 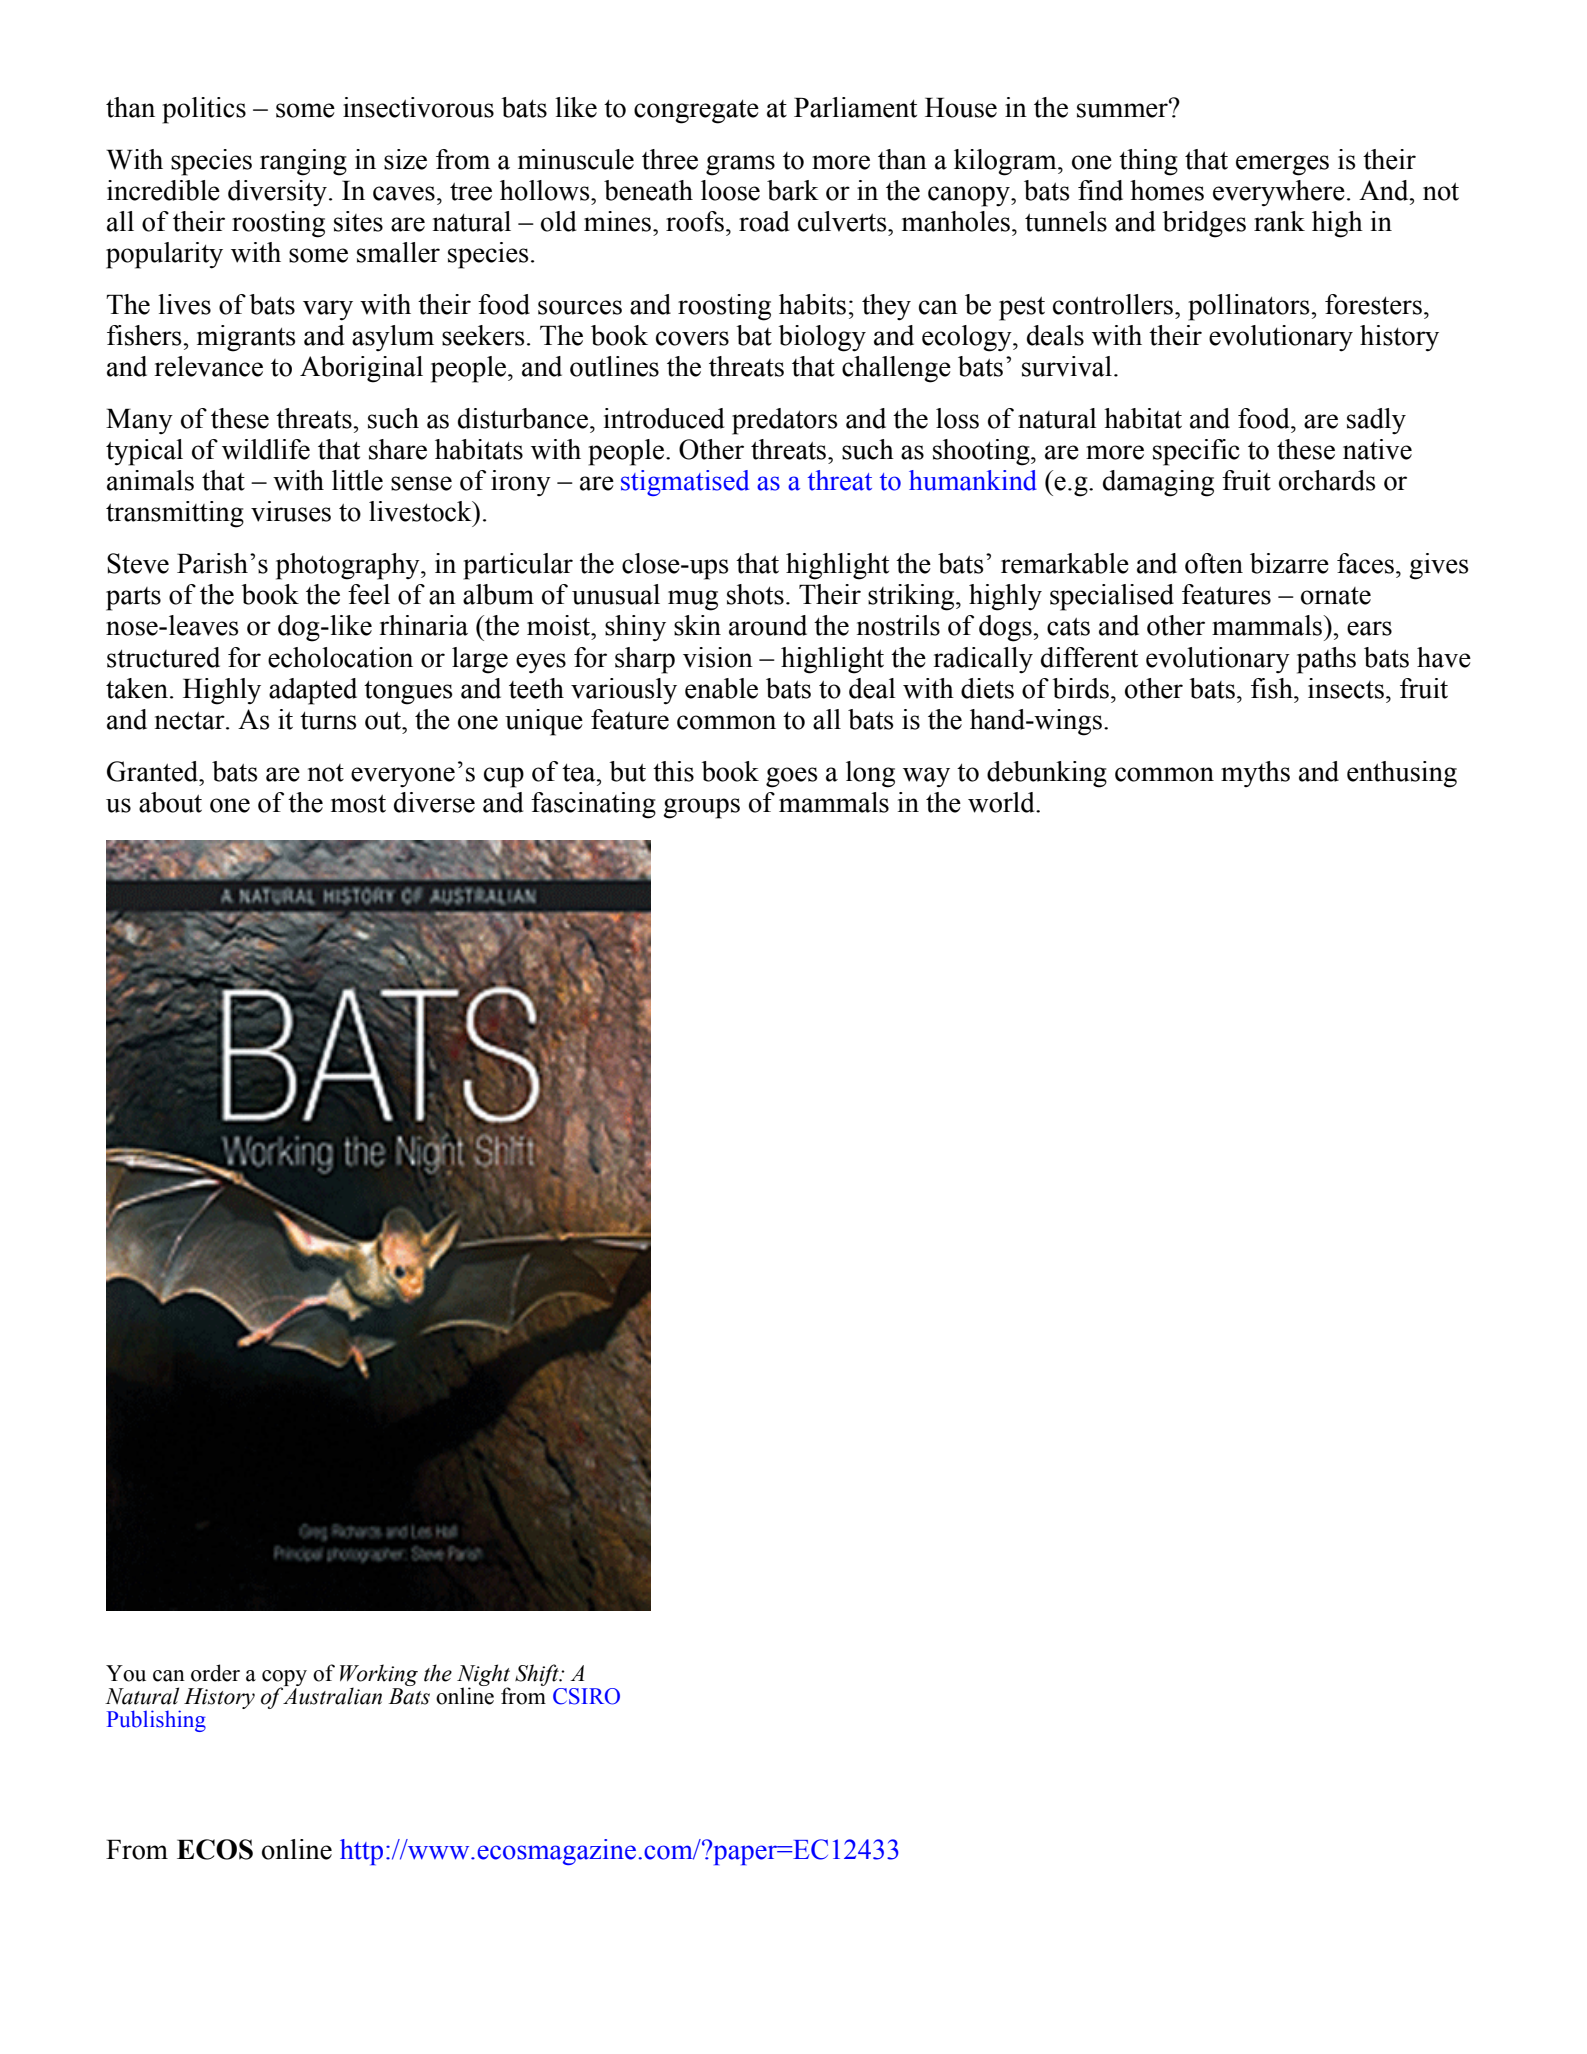 What do you see at coordinates (538, 1675) in the document?
I see `Shift` at bounding box center [538, 1675].
